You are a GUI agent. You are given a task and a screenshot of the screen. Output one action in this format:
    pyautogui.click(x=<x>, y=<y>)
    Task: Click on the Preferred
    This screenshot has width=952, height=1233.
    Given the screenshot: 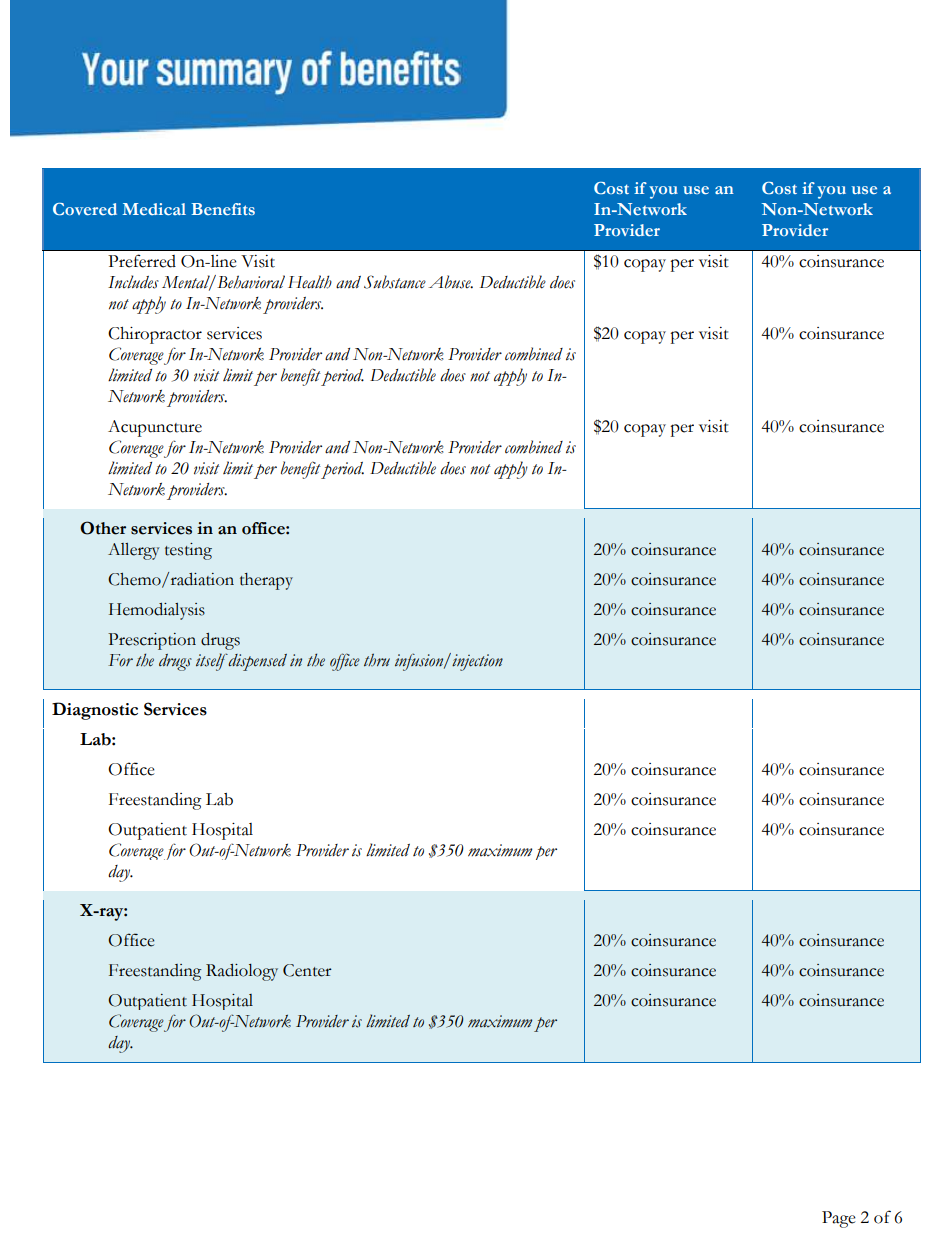 What is the action you would take?
    pyautogui.click(x=142, y=261)
